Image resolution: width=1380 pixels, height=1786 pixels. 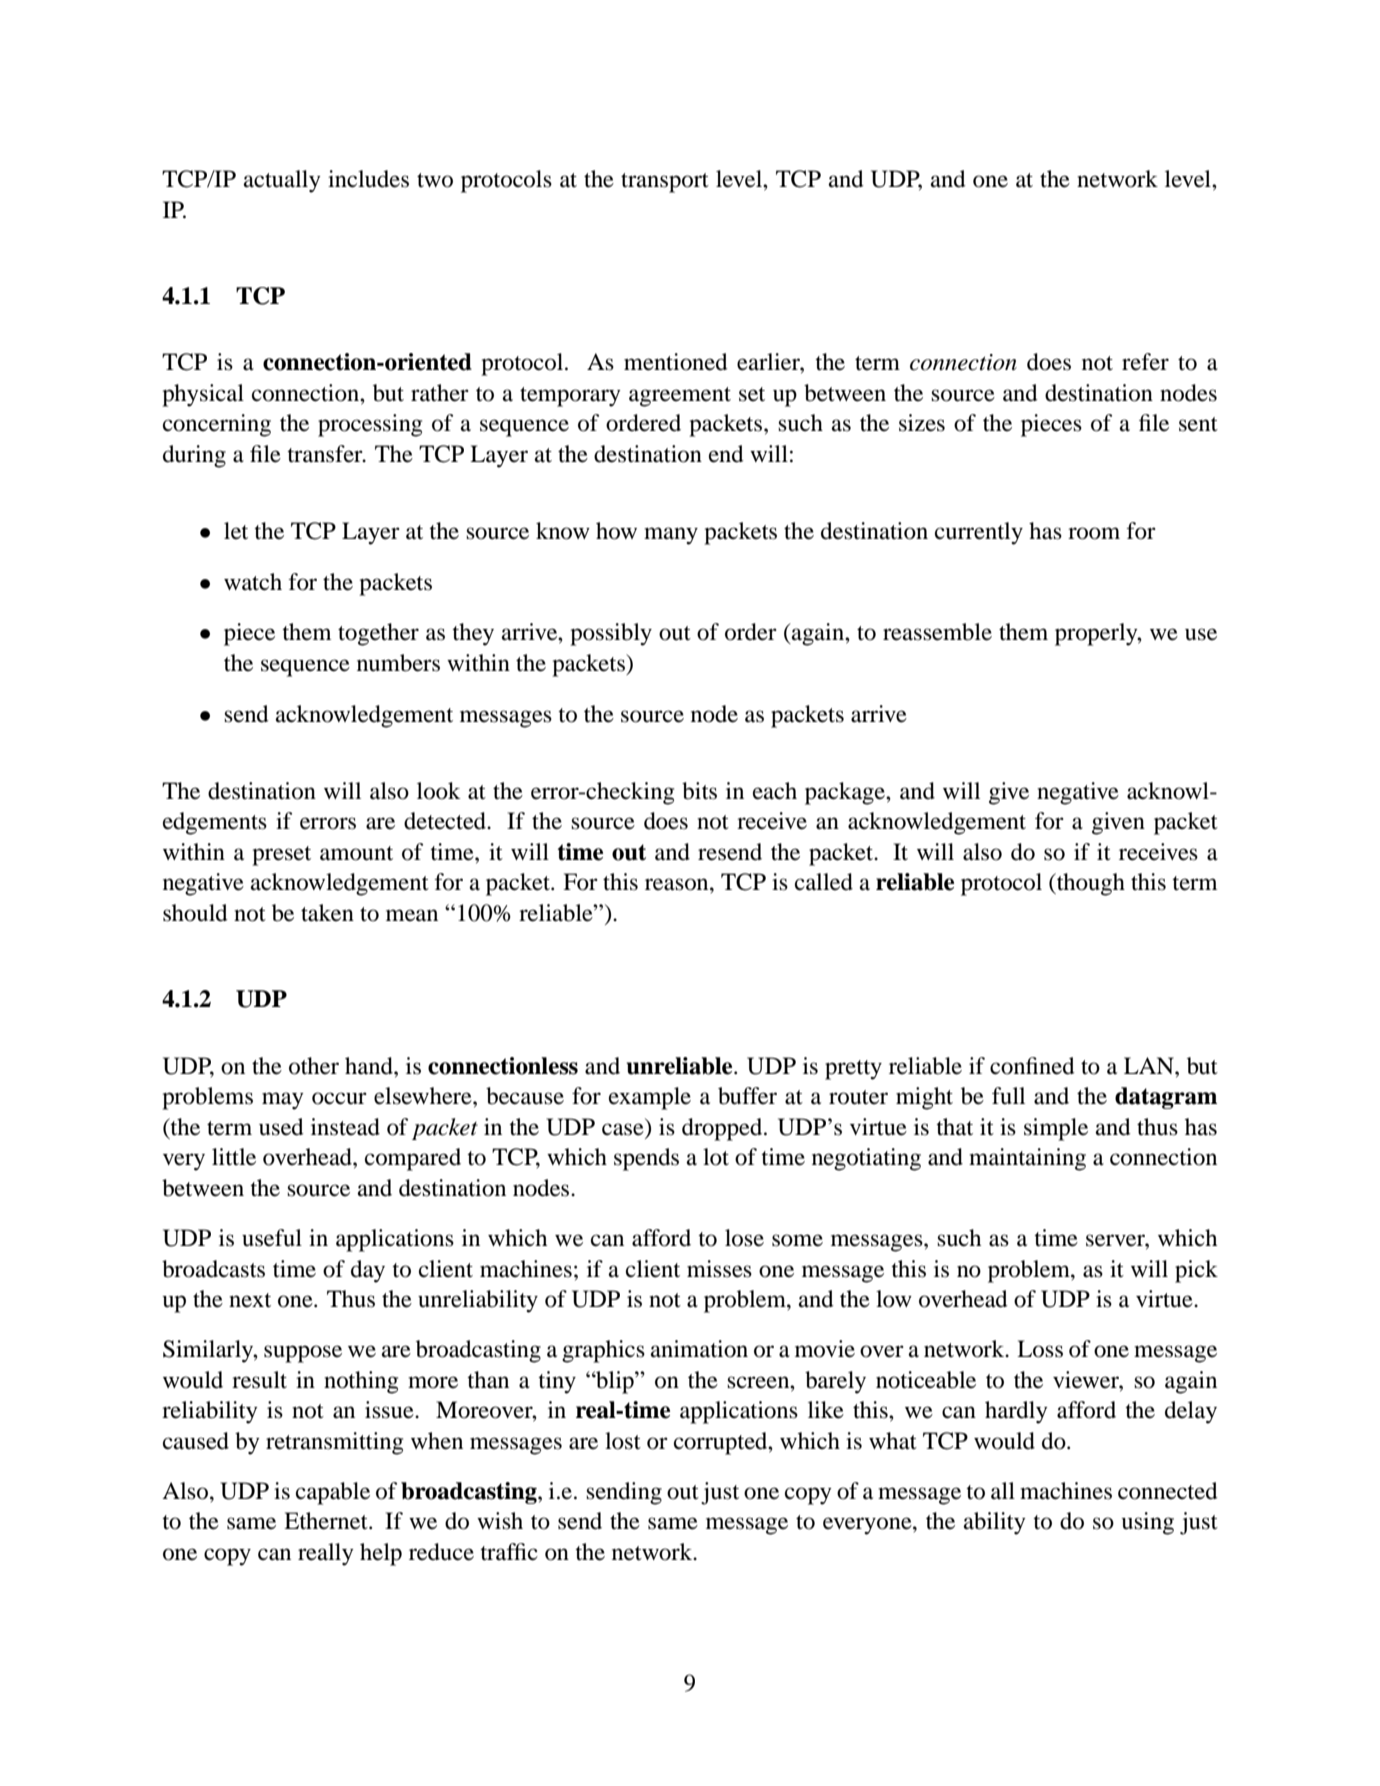 I want to click on though, so click(x=1090, y=884).
